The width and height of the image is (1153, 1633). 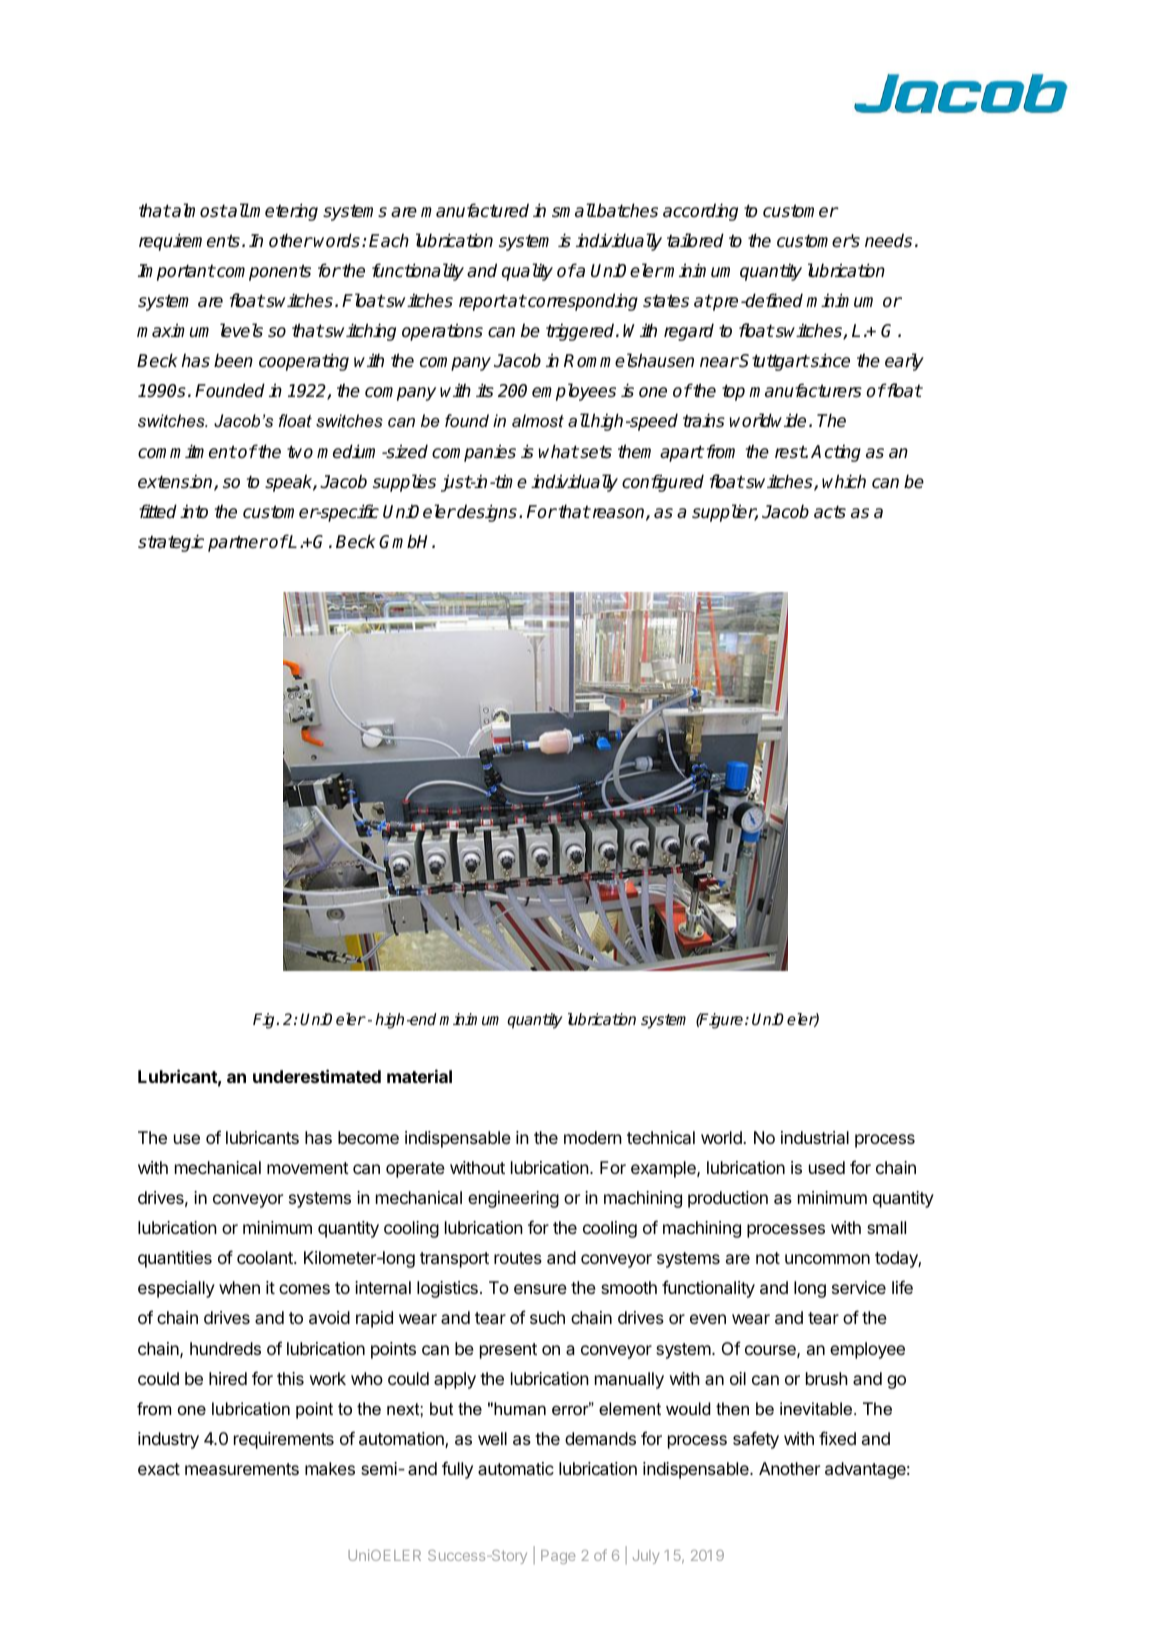 I want to click on strategic, so click(x=171, y=543).
